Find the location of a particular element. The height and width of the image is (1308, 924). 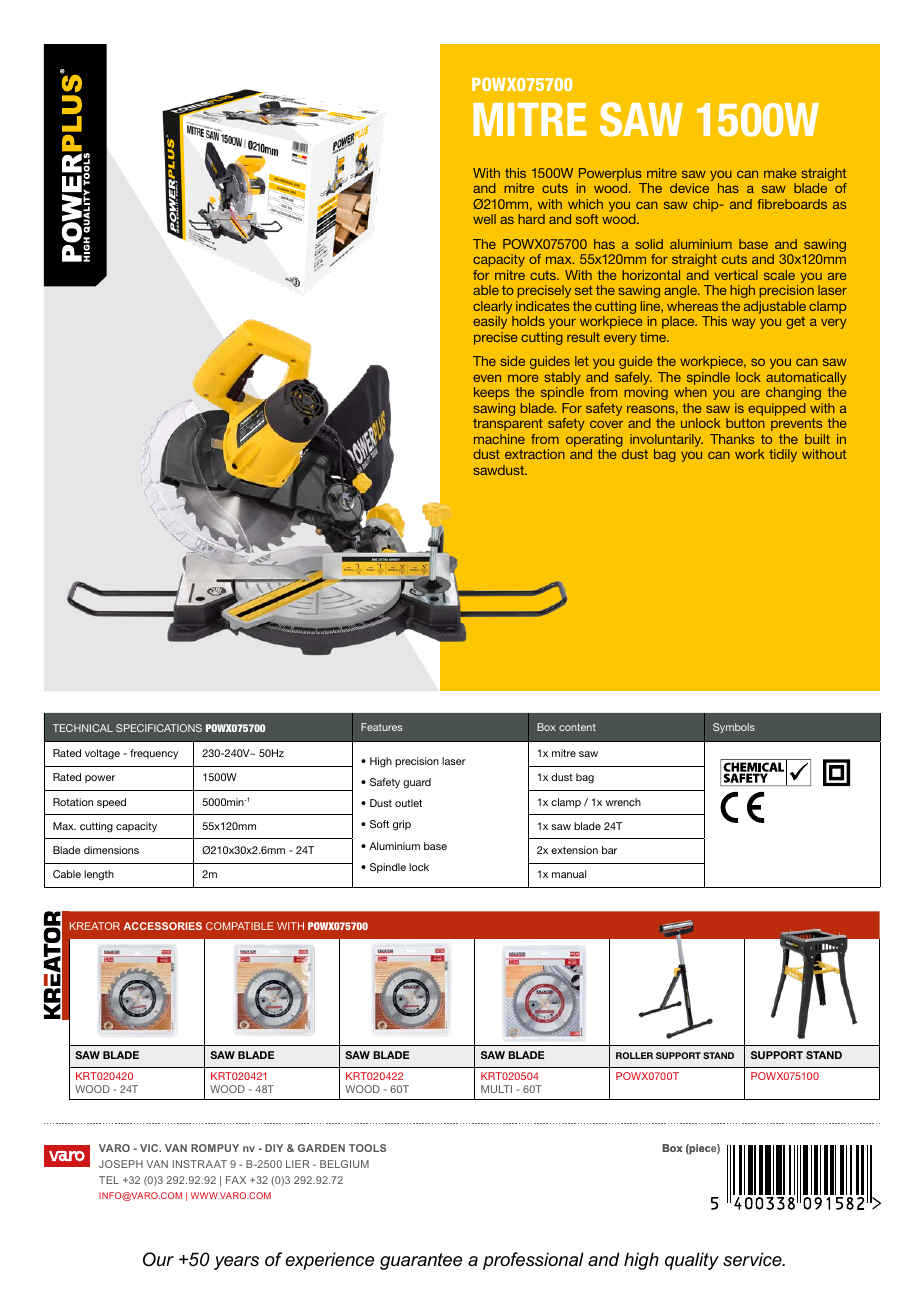

device is located at coordinates (689, 188).
